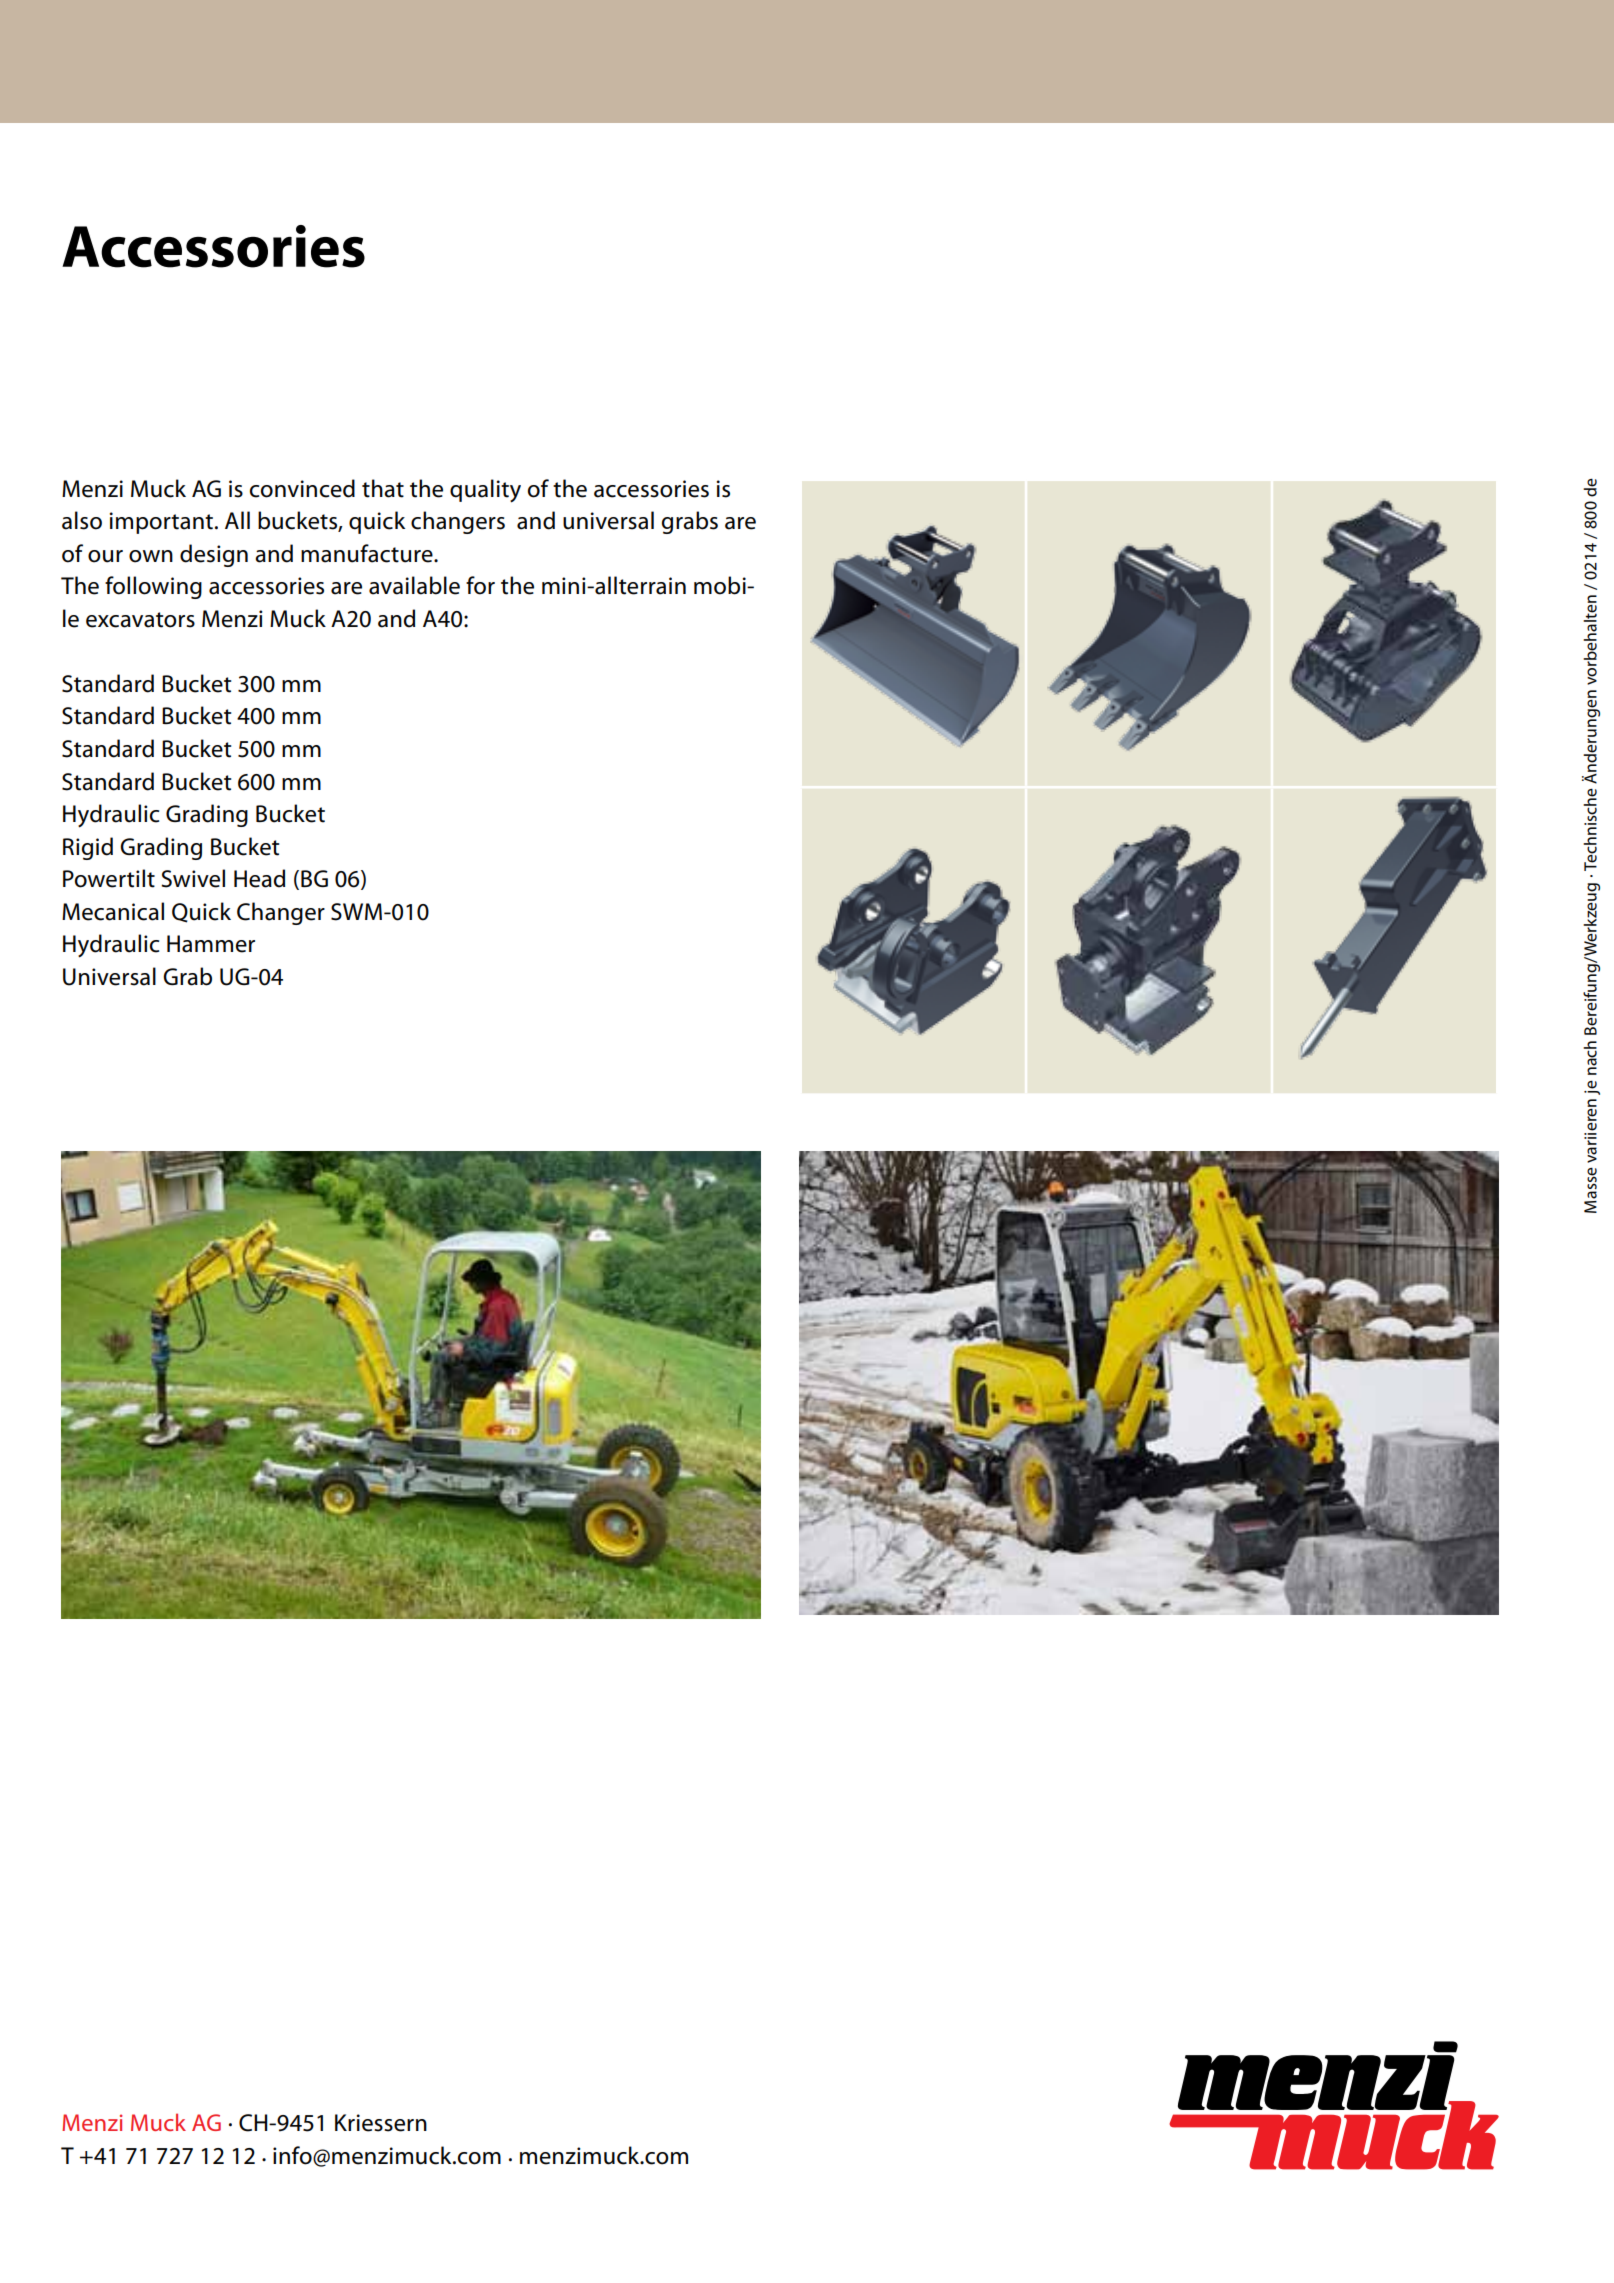  Describe the element at coordinates (214, 555) in the document. I see `design` at that location.
